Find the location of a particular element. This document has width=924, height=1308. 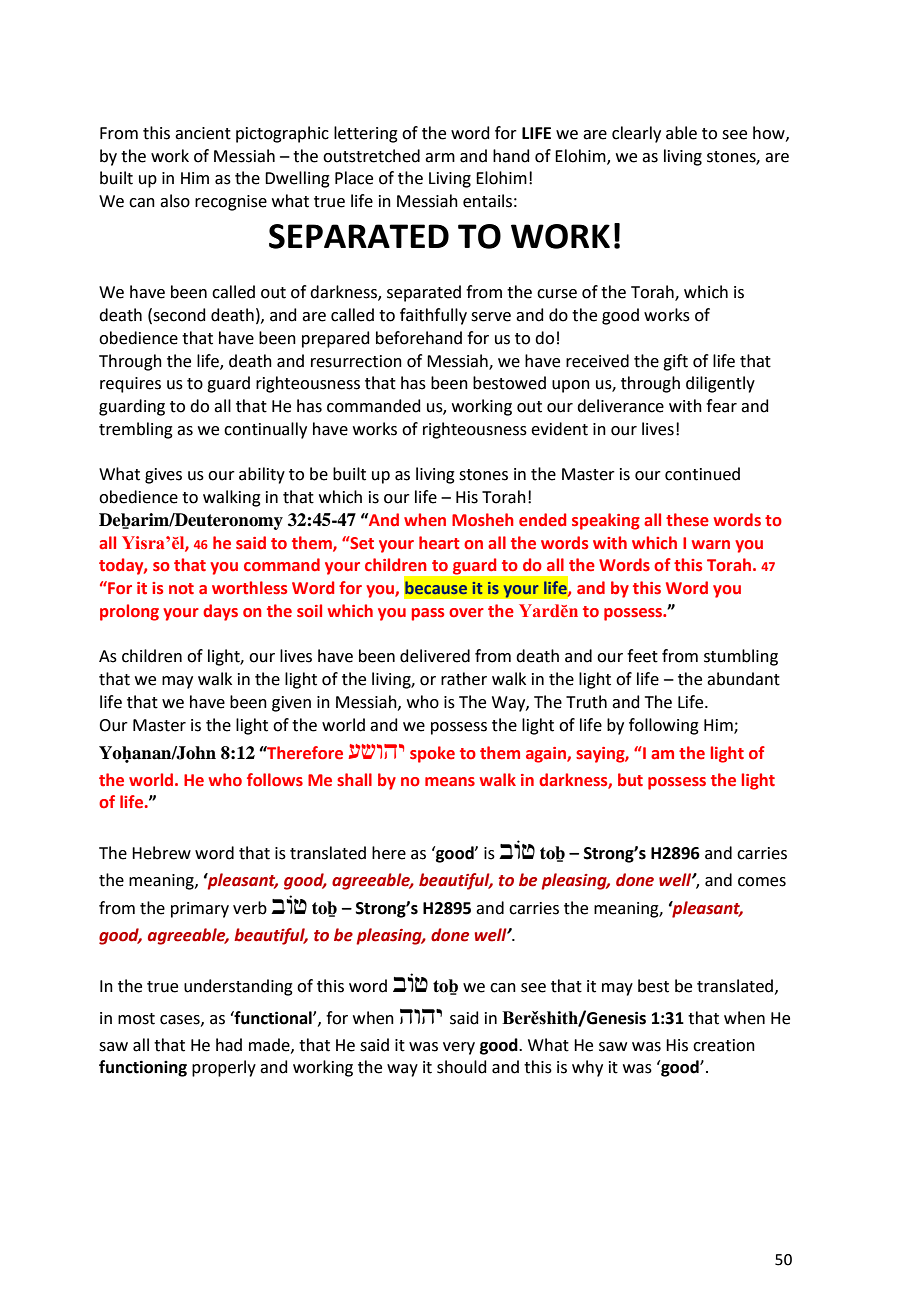

following is located at coordinates (664, 726).
